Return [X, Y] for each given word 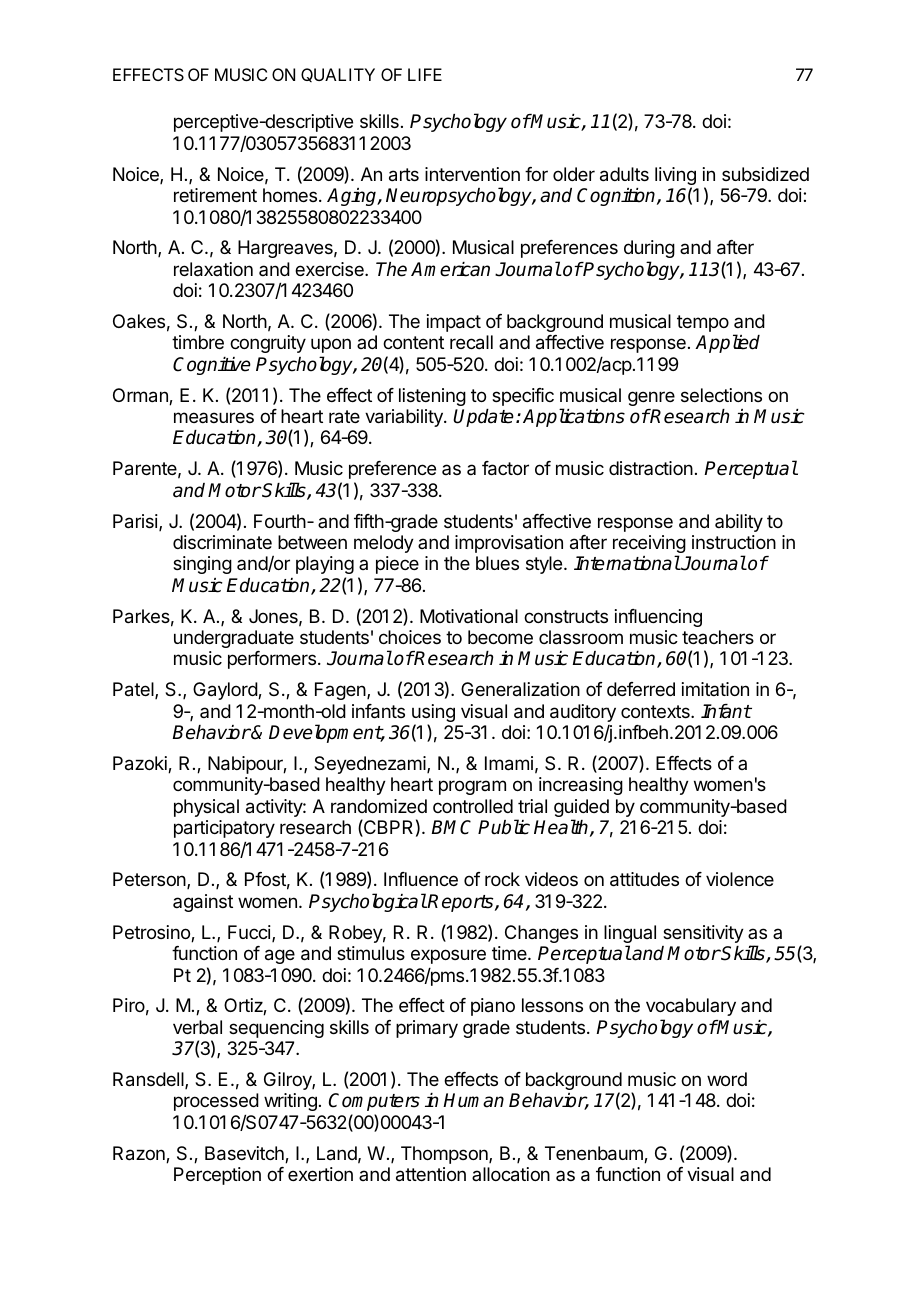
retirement [215, 195]
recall [471, 342]
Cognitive [212, 366]
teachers [718, 637]
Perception [217, 1176]
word [727, 1079]
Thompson [445, 1155]
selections [721, 395]
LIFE [425, 74]
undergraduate [234, 639]
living [675, 177]
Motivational [469, 616]
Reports [461, 903]
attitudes [644, 879]
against [203, 903]
